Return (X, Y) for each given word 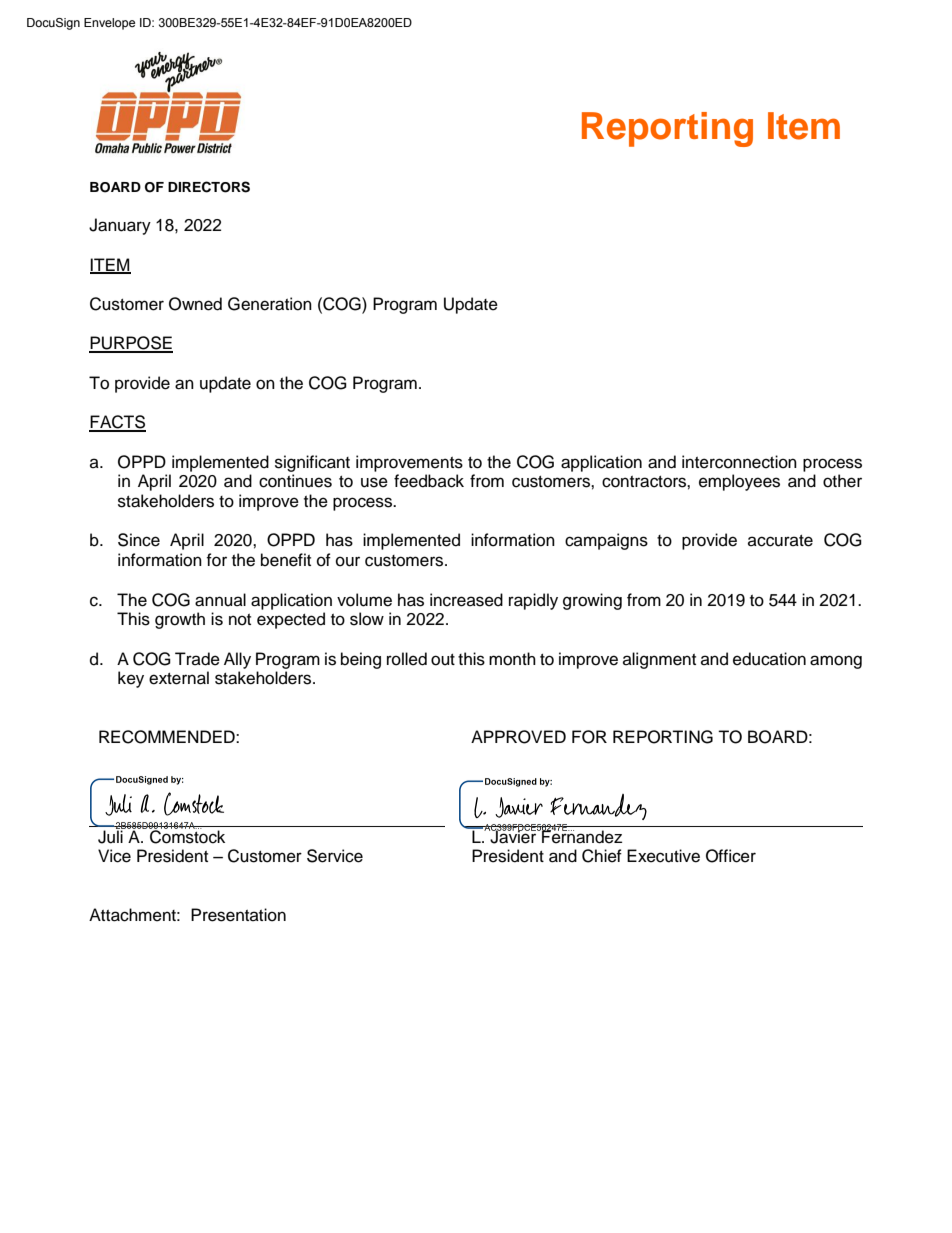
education (769, 659)
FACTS (117, 423)
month (512, 659)
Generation (270, 304)
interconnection (739, 462)
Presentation (238, 915)
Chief (602, 856)
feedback (429, 481)
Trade (197, 659)
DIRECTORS (209, 187)
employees (739, 482)
